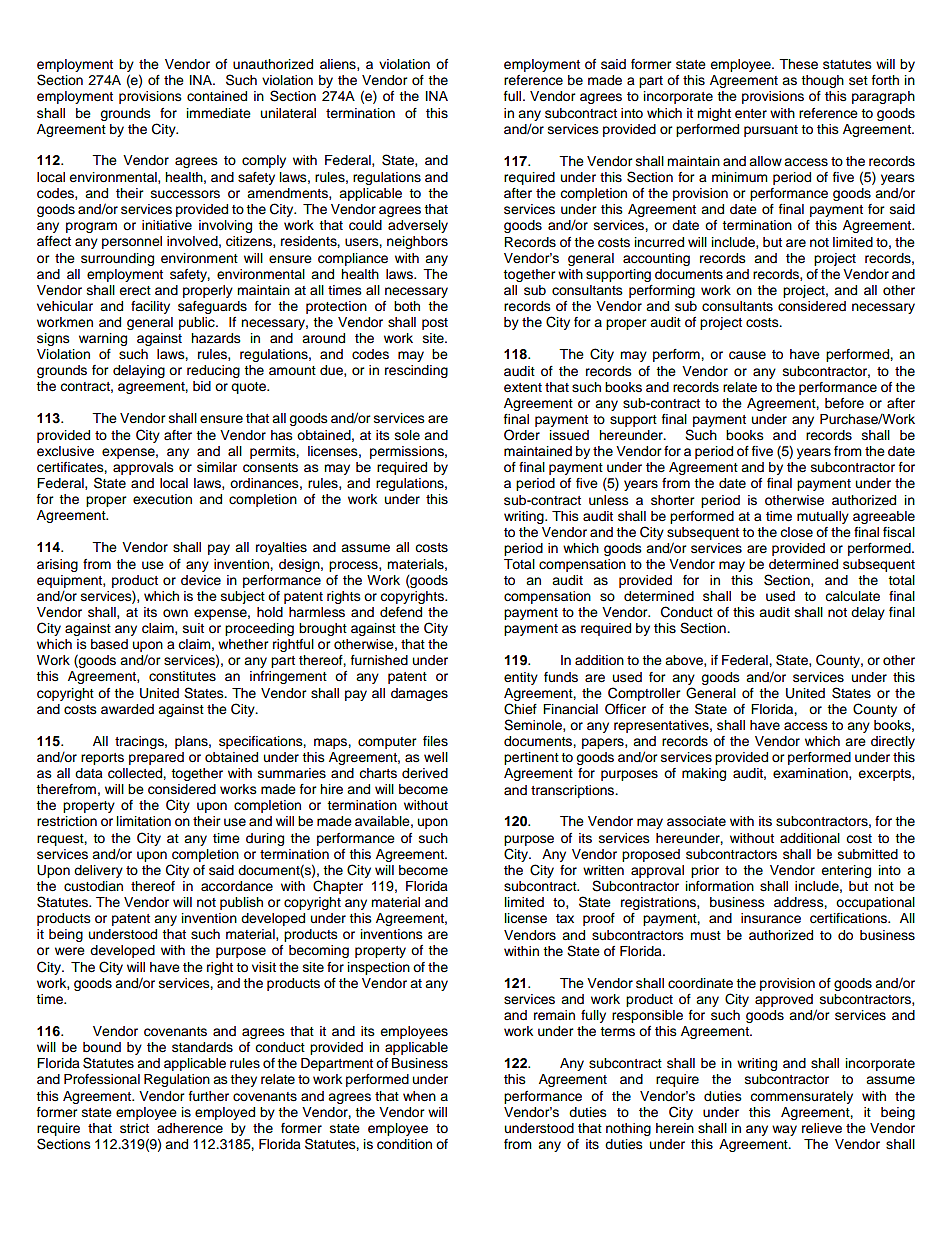 This page has width=952, height=1233. What do you see at coordinates (401, 612) in the page?
I see `defend` at bounding box center [401, 612].
